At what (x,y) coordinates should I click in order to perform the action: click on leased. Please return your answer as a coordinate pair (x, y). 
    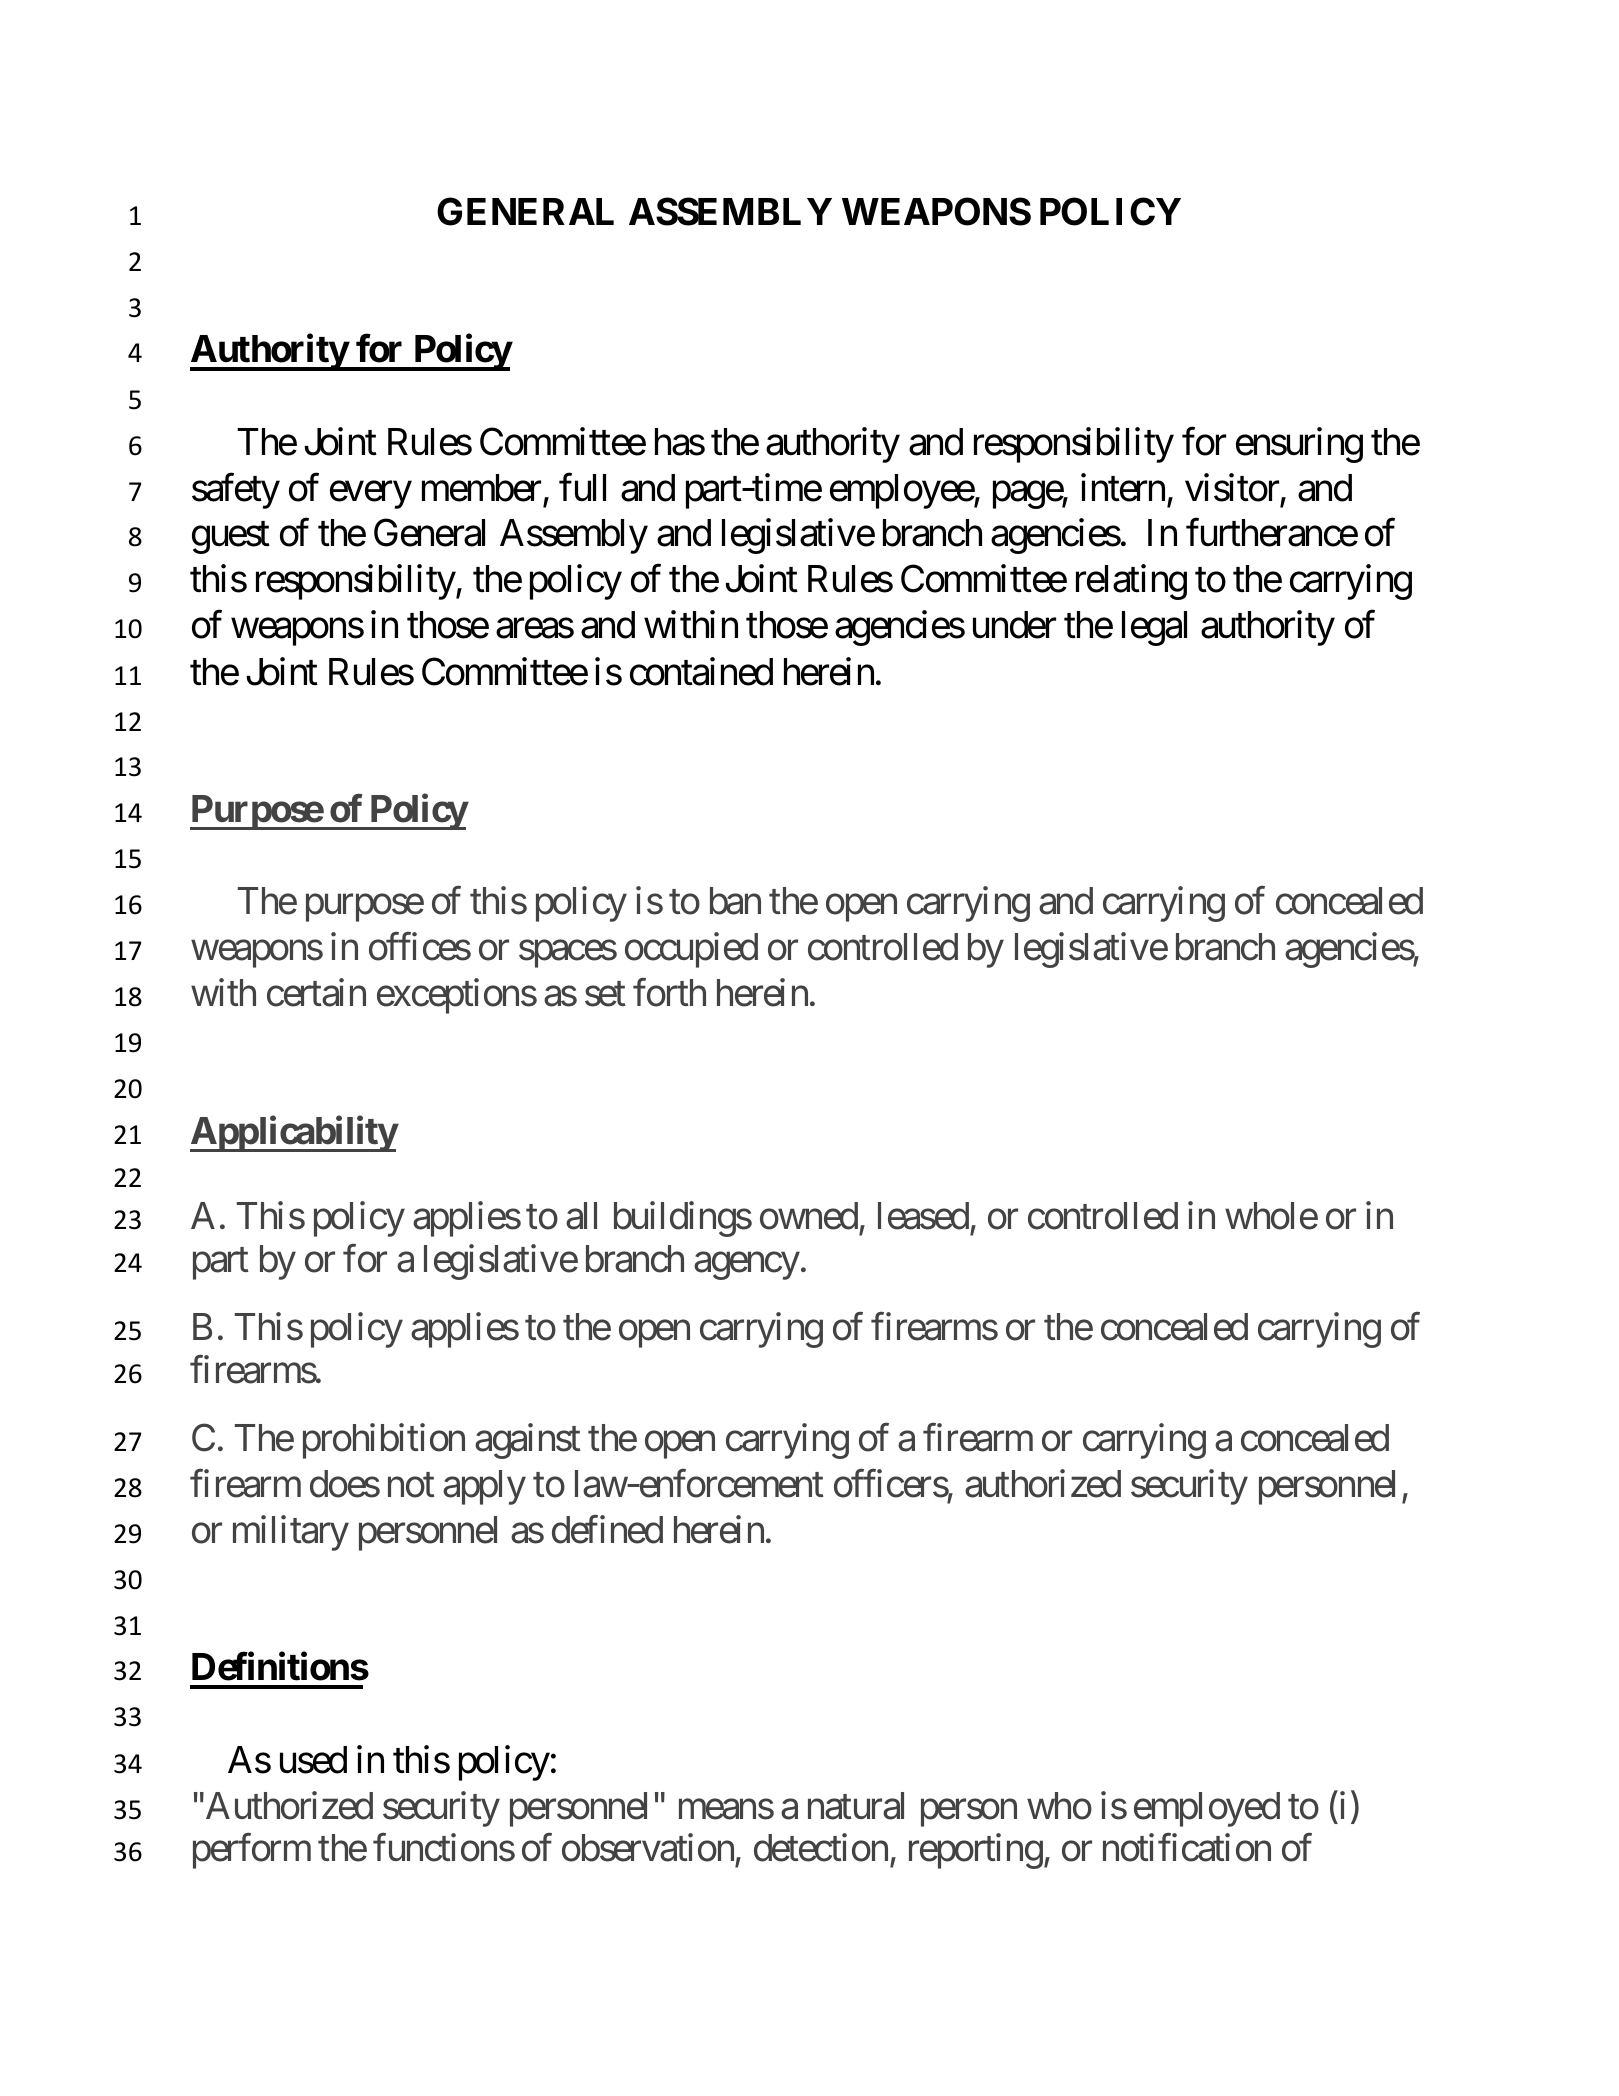
    Looking at the image, I should click on (923, 1216).
